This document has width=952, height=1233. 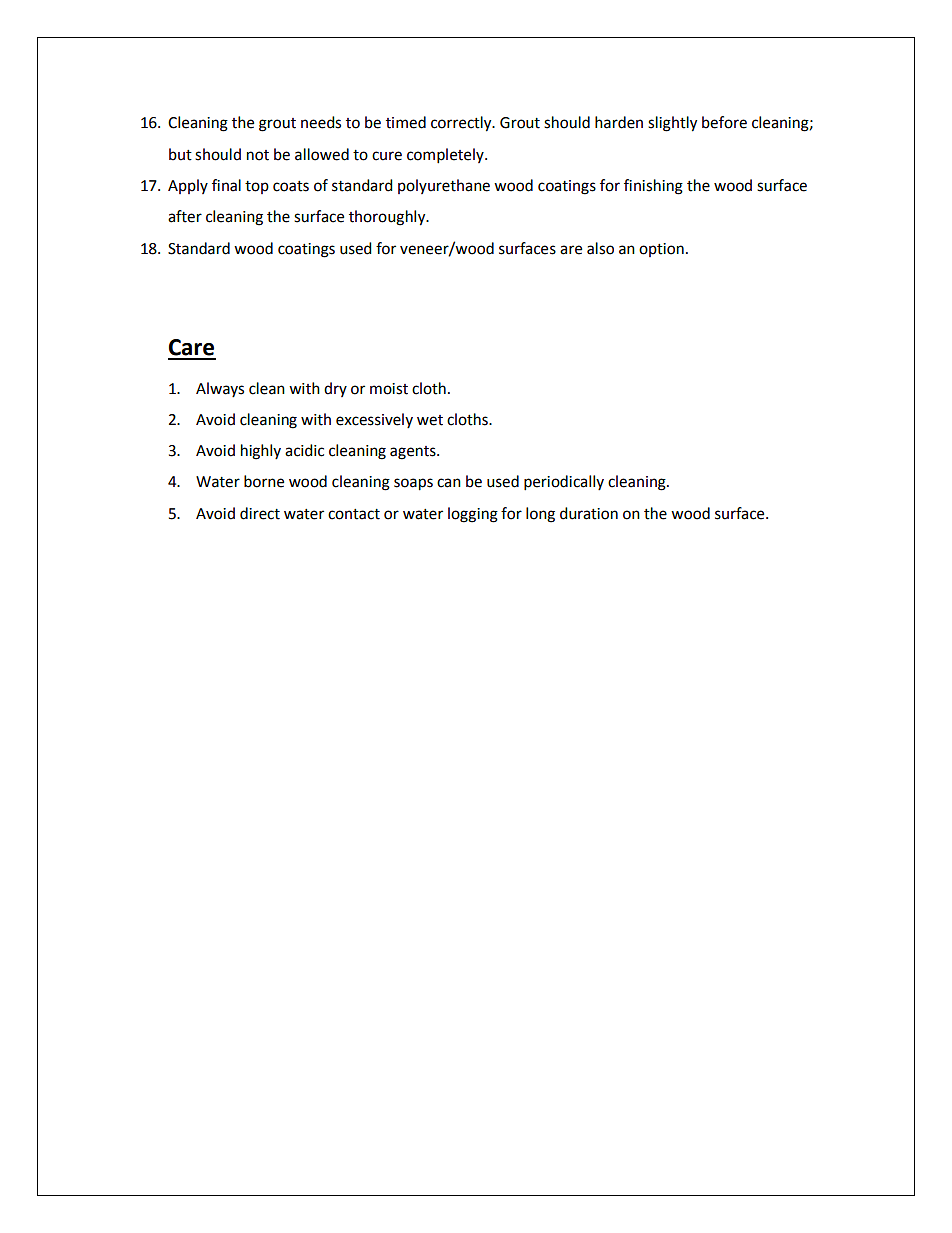 I want to click on option, so click(x=661, y=250).
